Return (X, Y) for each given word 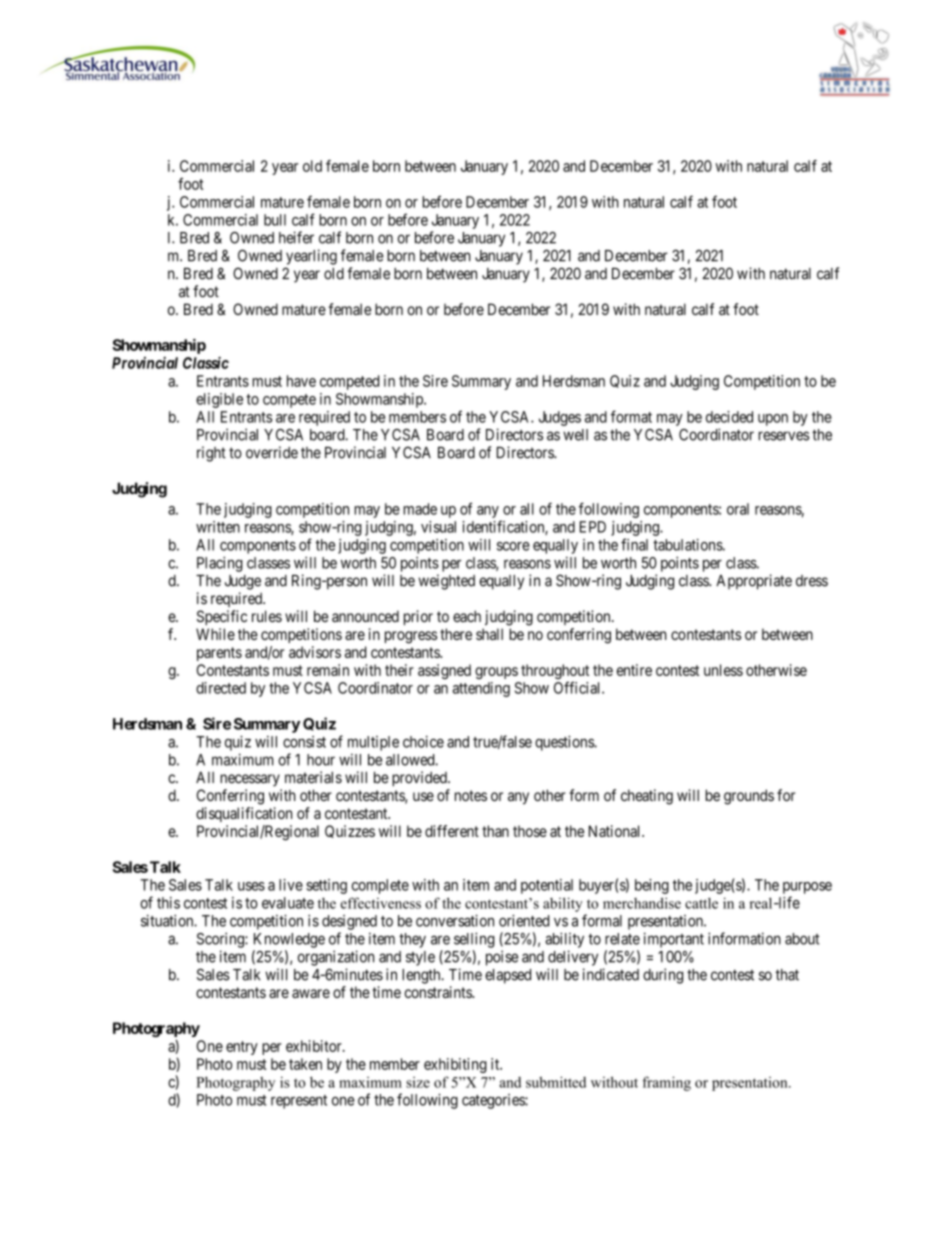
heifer (296, 237)
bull (275, 220)
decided (729, 417)
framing (666, 1083)
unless (723, 670)
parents (219, 654)
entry (242, 1048)
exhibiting (455, 1065)
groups (496, 673)
